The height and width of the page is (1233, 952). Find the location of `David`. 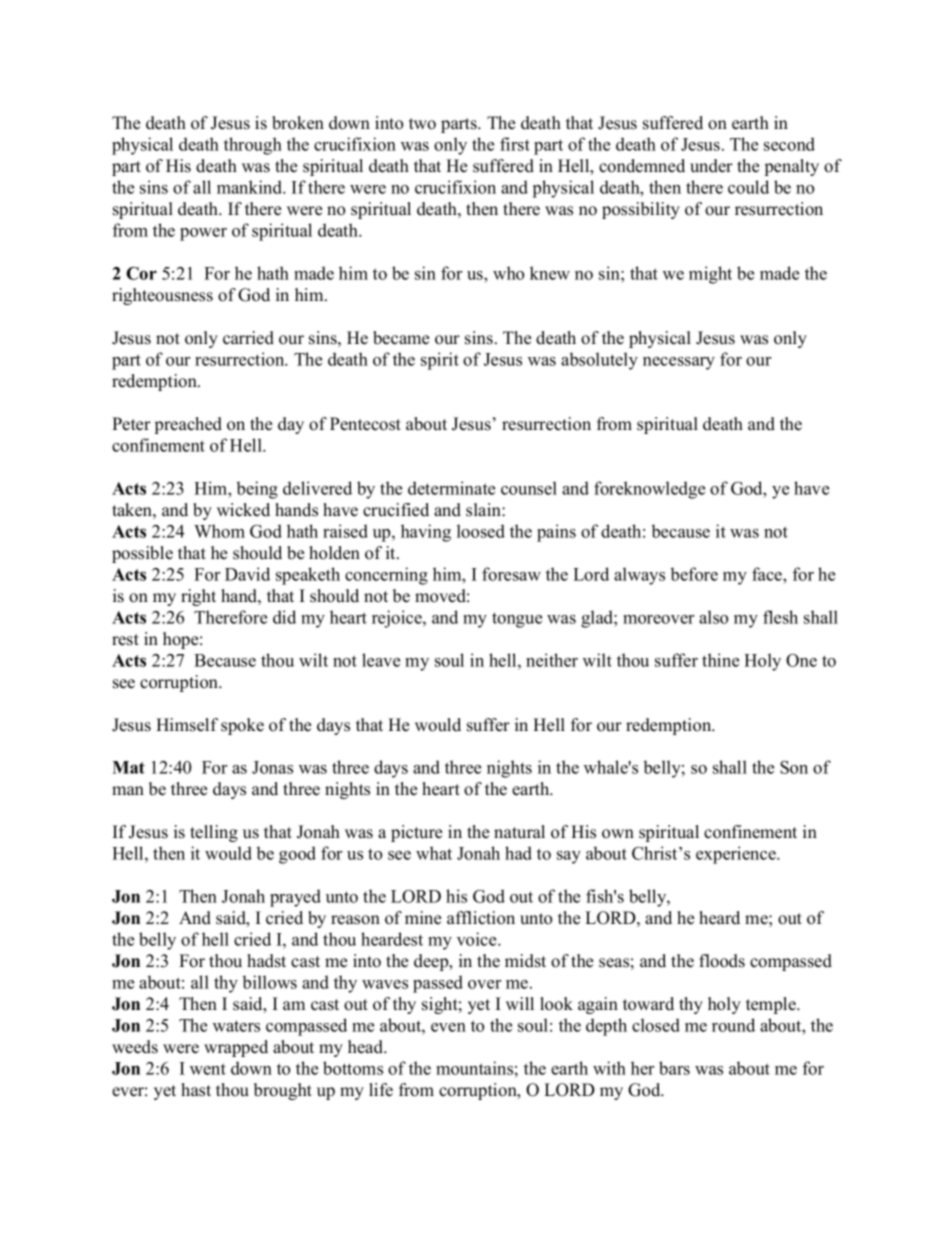

David is located at coordinates (247, 574).
